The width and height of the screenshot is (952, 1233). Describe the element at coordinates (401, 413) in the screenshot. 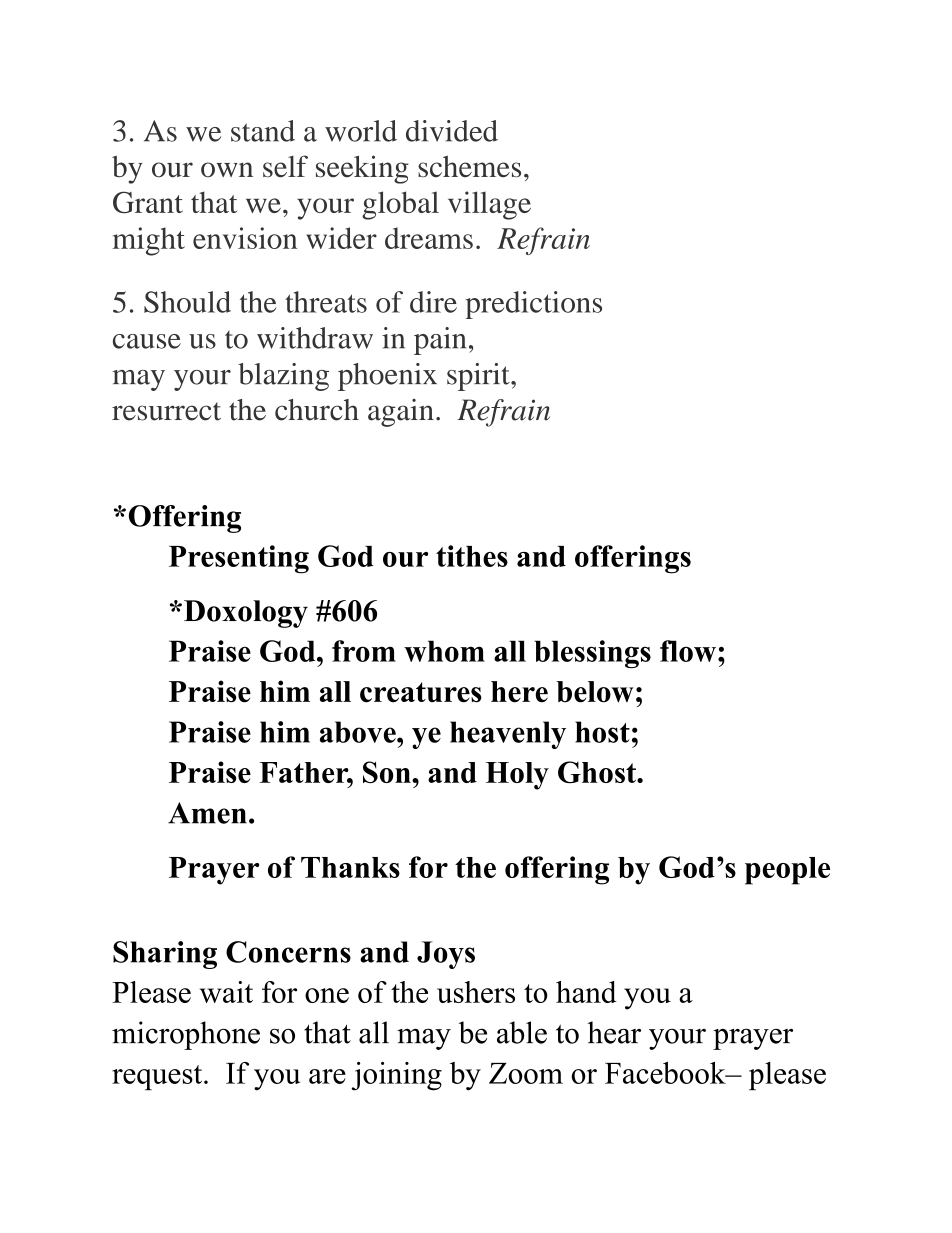

I see `again` at that location.
